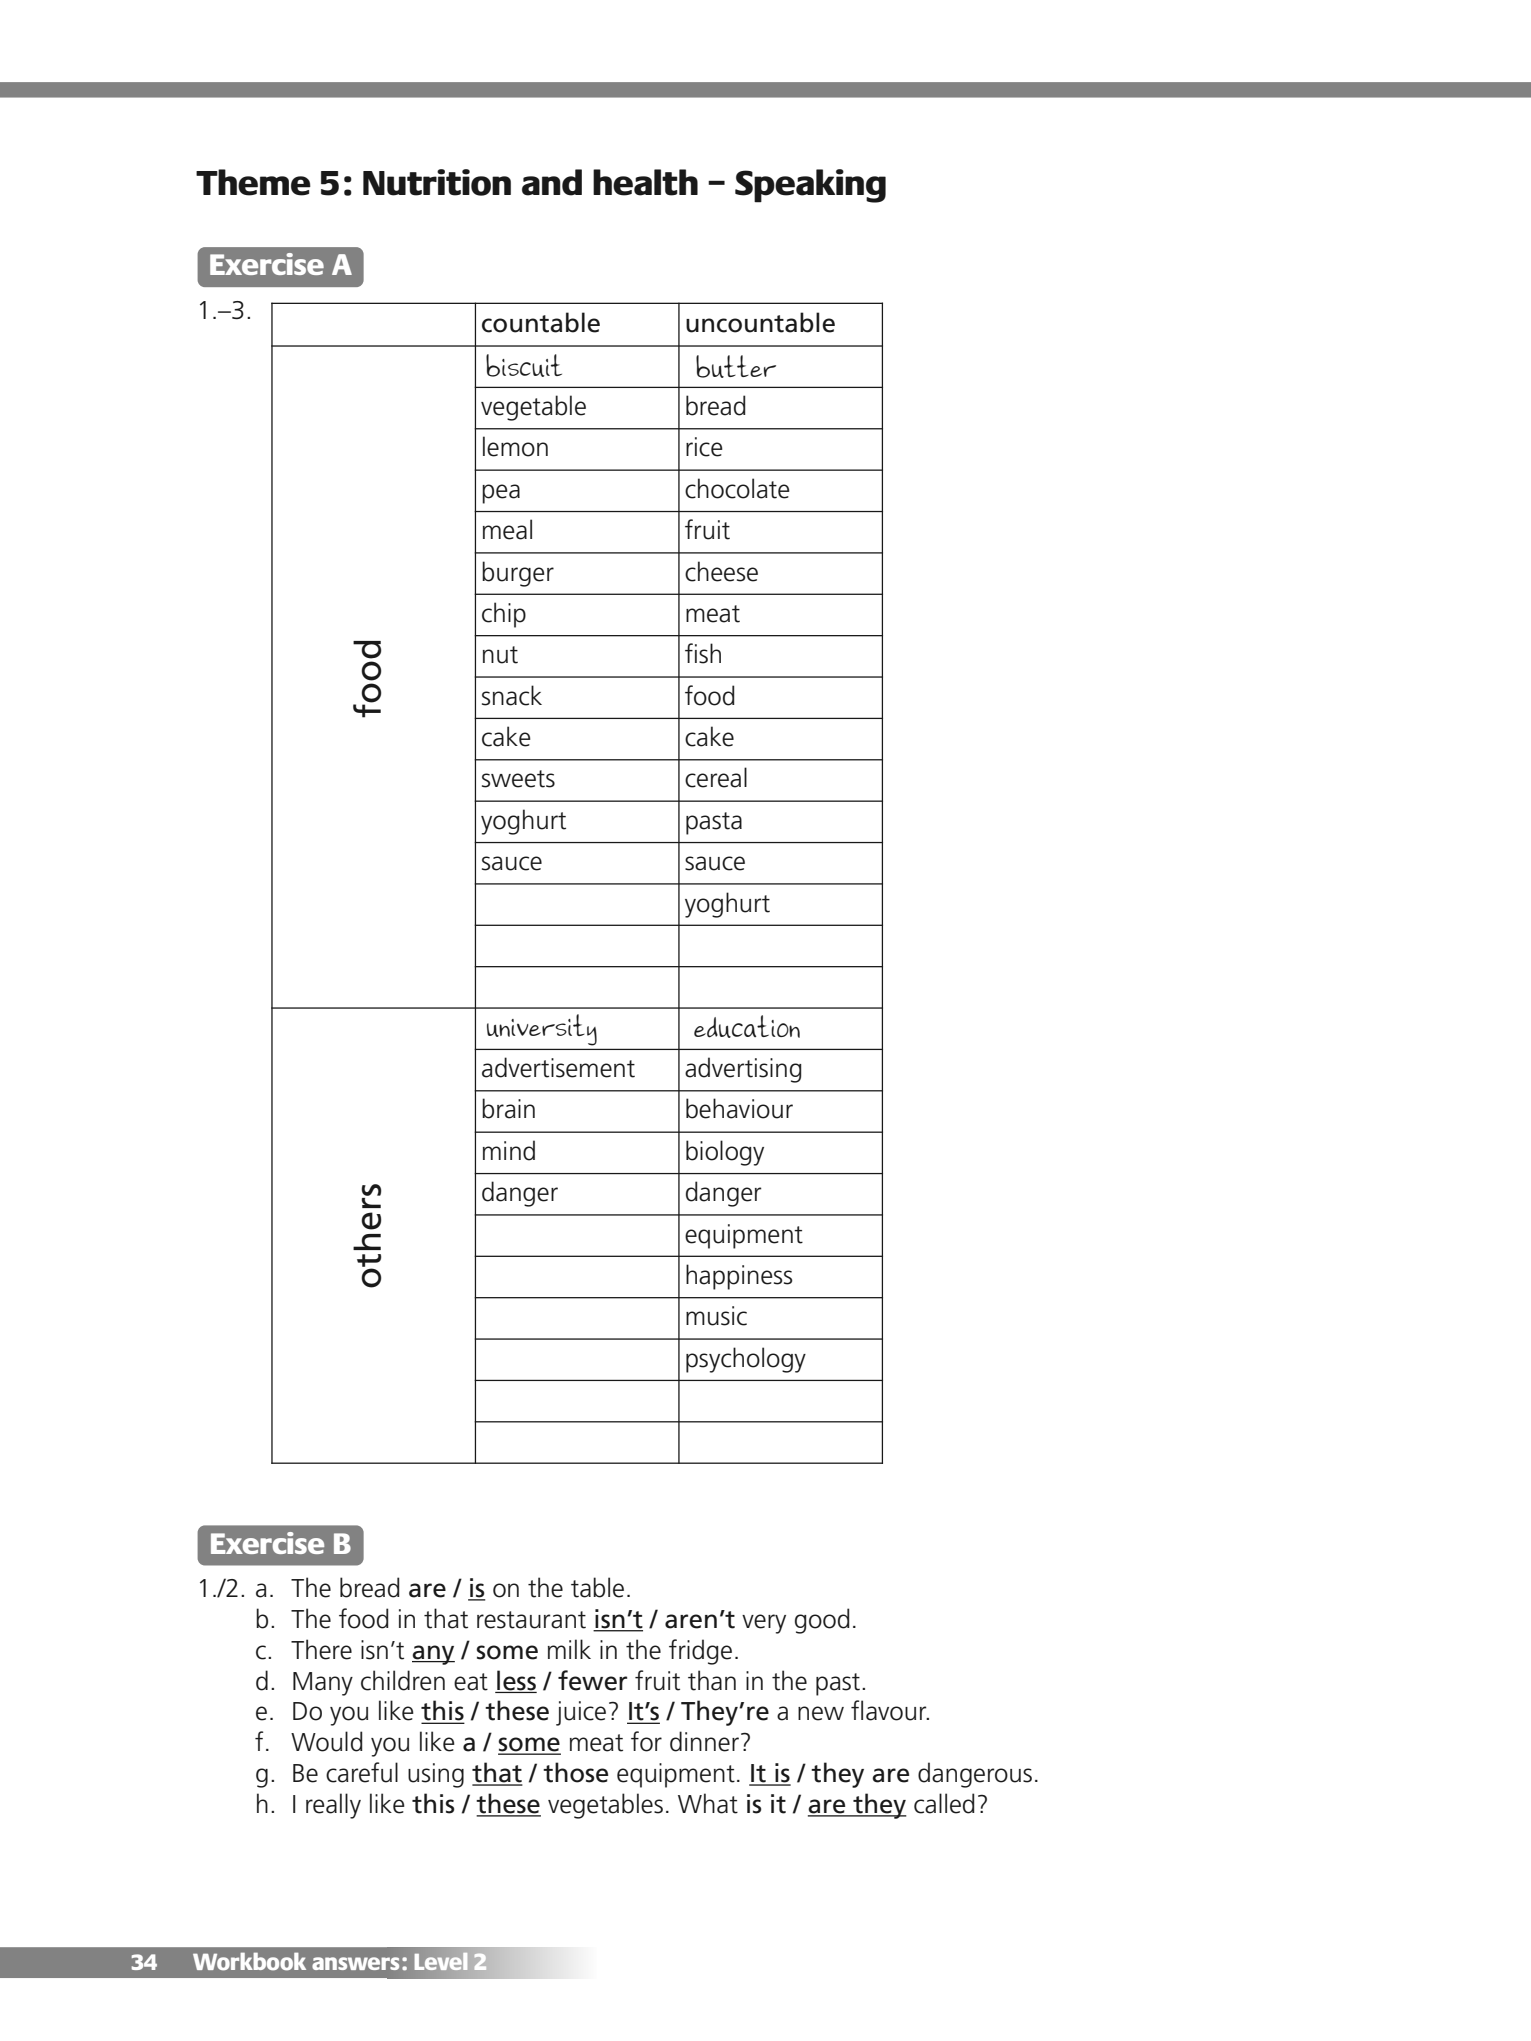 Image resolution: width=1531 pixels, height=2041 pixels. Describe the element at coordinates (253, 182) in the screenshot. I see `Theme` at that location.
